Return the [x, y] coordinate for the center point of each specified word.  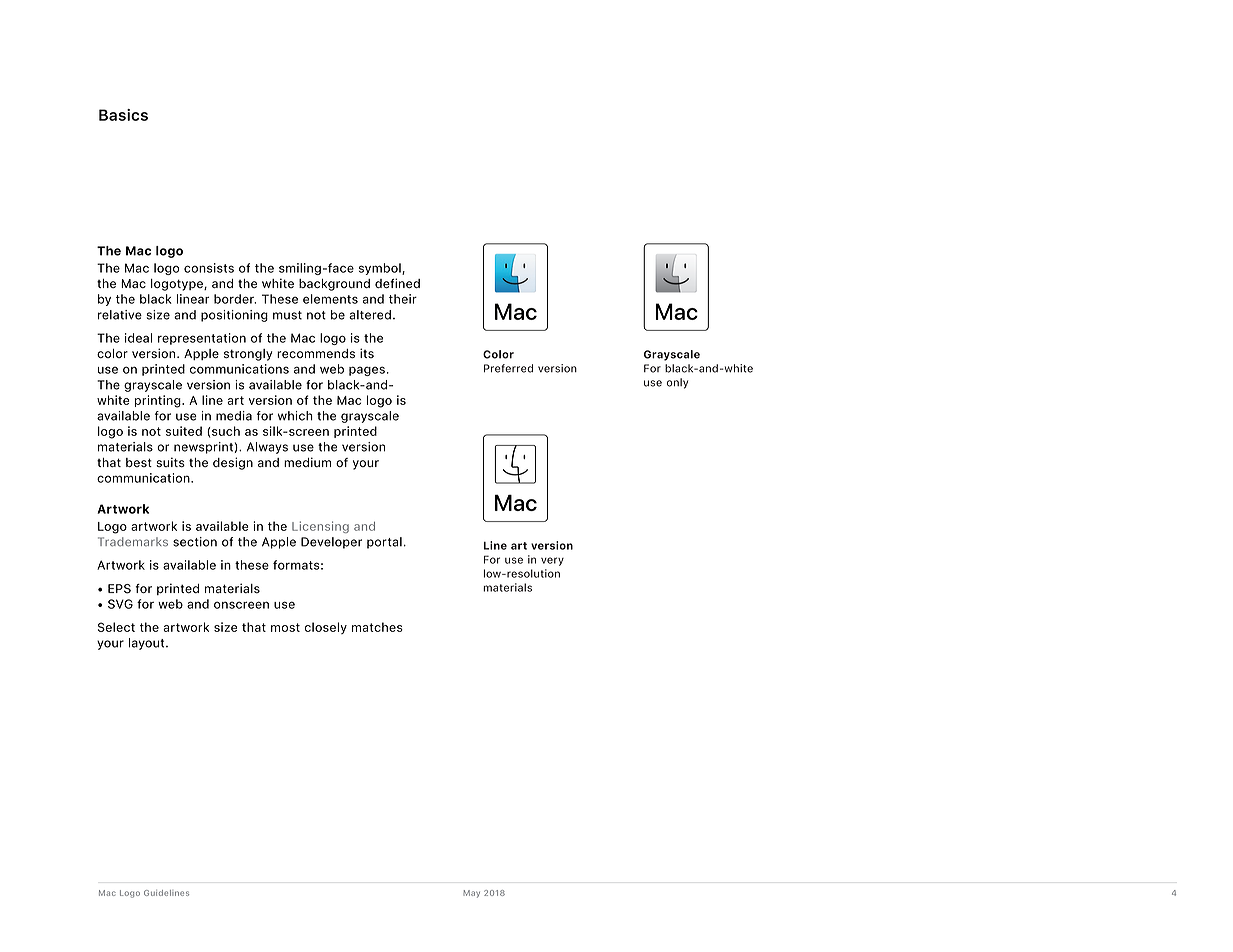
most [285, 627]
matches [377, 627]
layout [148, 644]
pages [367, 371]
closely [326, 628]
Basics [123, 115]
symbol [381, 269]
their [403, 299]
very [552, 561]
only [677, 383]
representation [202, 339]
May [471, 894]
